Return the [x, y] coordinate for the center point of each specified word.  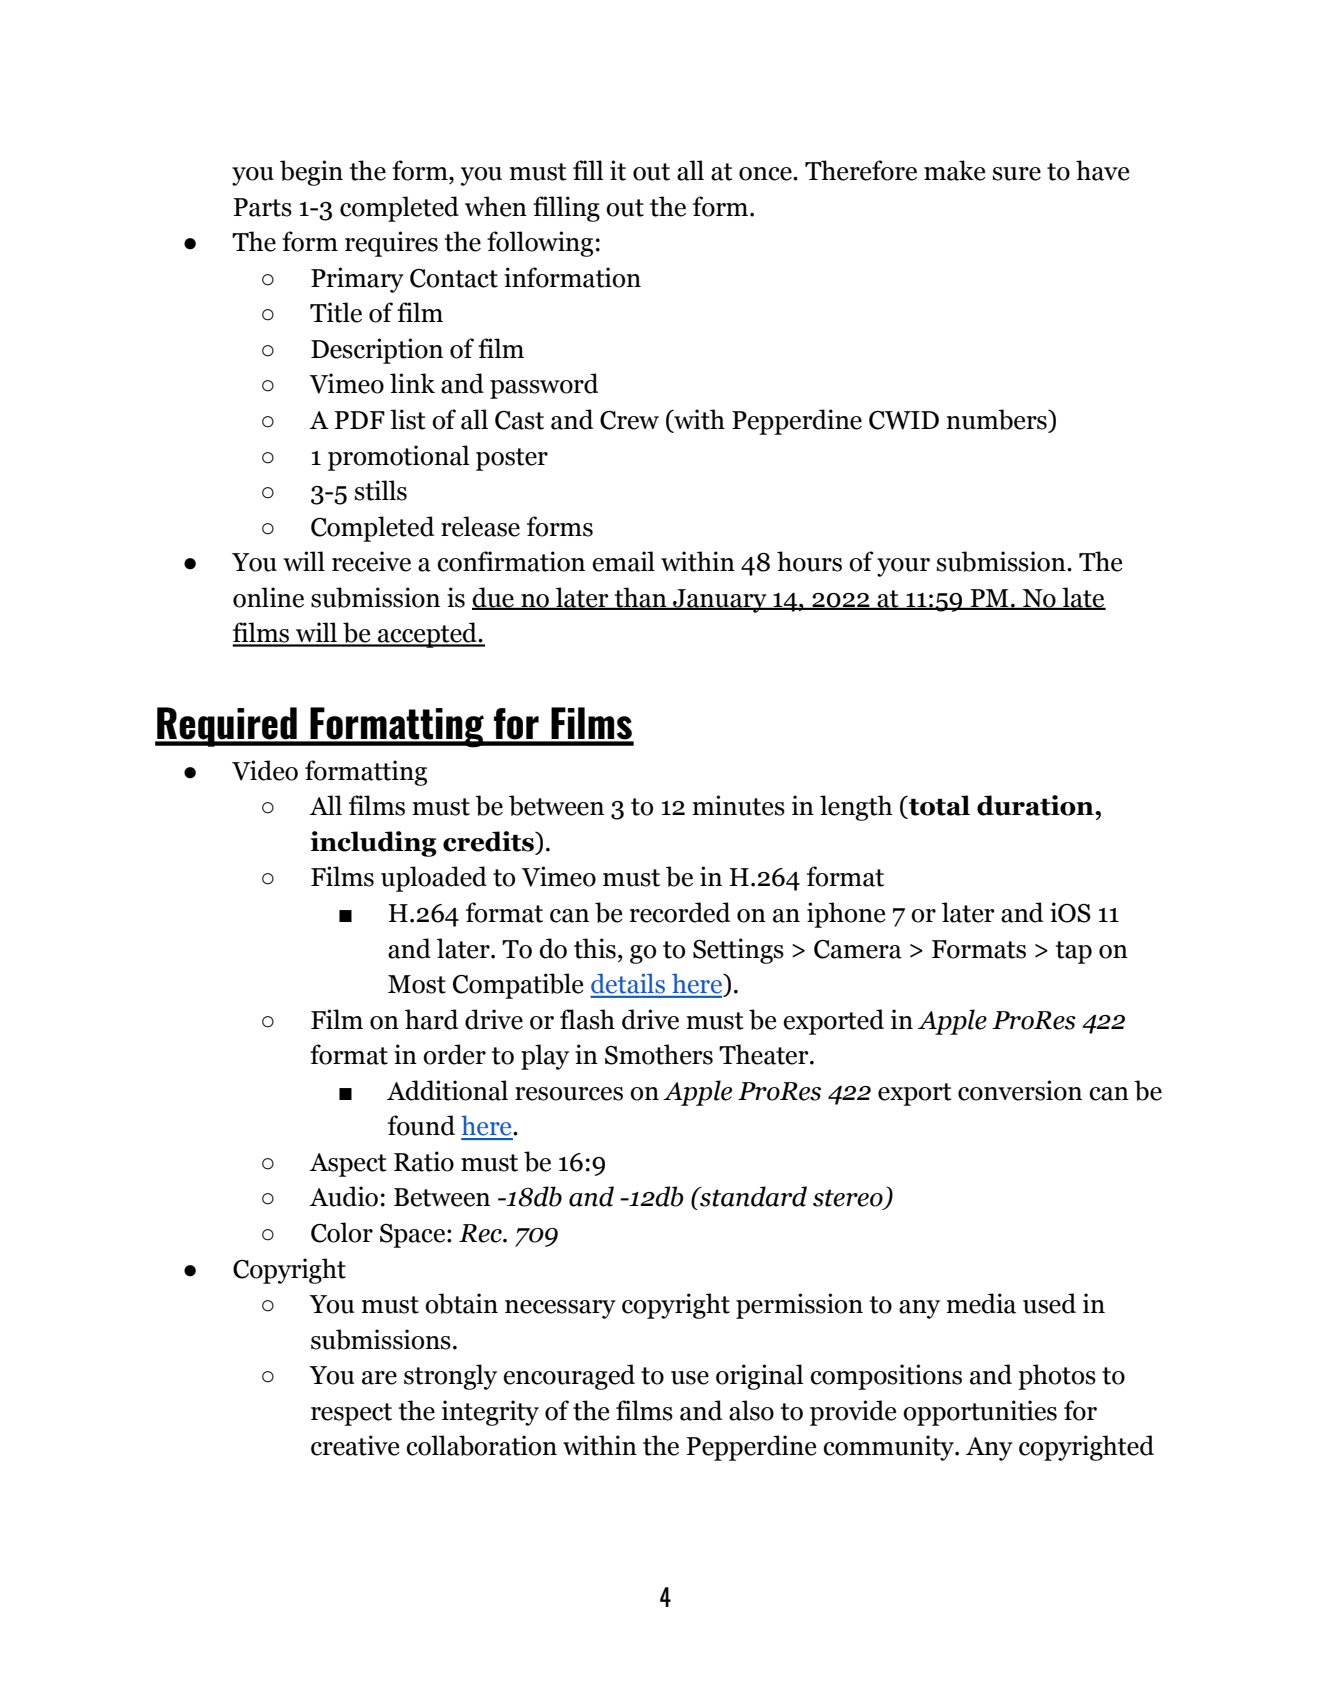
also [751, 1410]
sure [1017, 174]
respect [351, 1414]
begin [311, 173]
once [766, 174]
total [938, 805]
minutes [738, 805]
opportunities [980, 1413]
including [374, 844]
